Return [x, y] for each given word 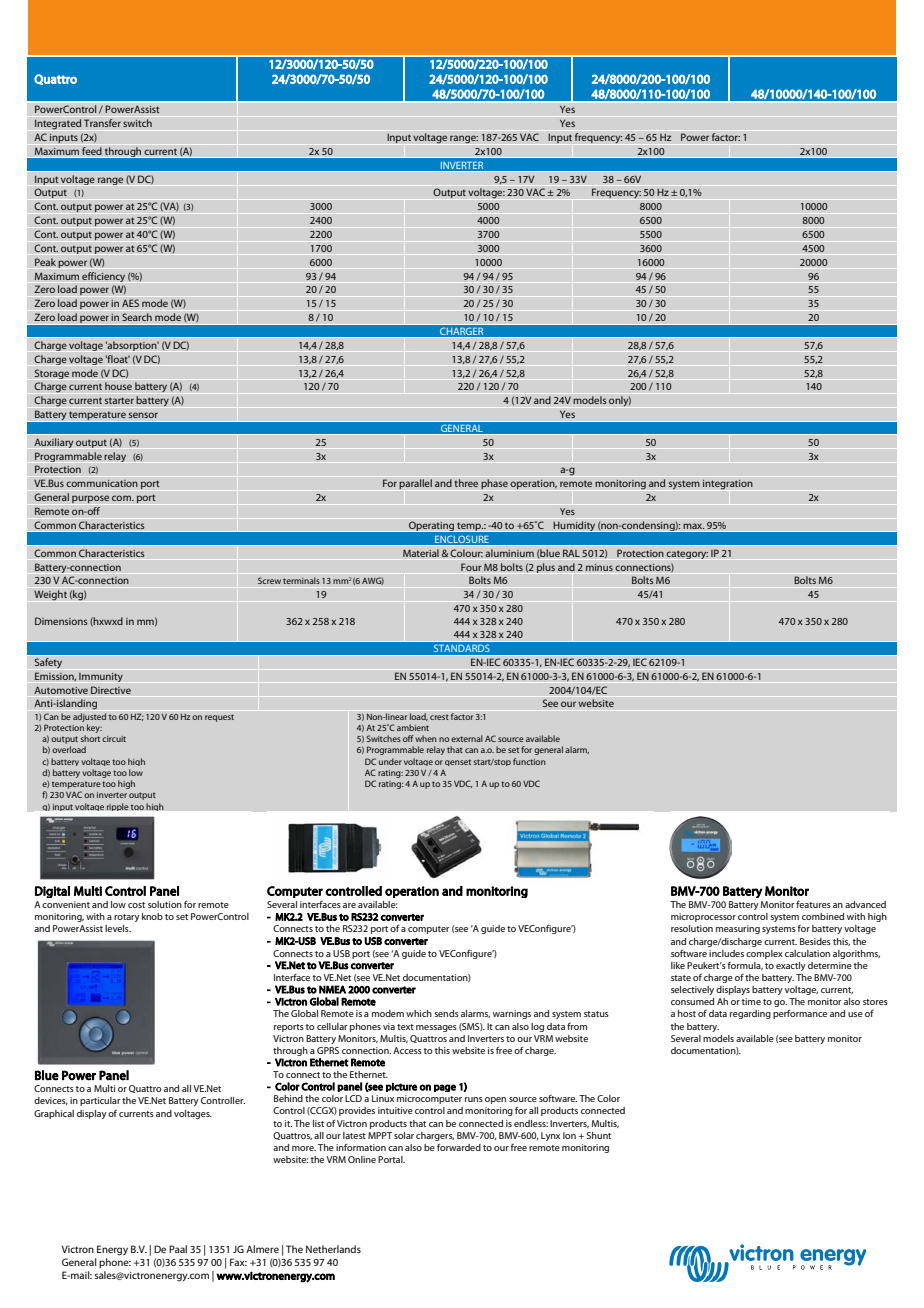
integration [728, 485]
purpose [90, 499]
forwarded [459, 1147]
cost [136, 905]
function [529, 761]
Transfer [102, 123]
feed [92, 151]
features [813, 904]
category [687, 554]
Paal [178, 1249]
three [466, 483]
